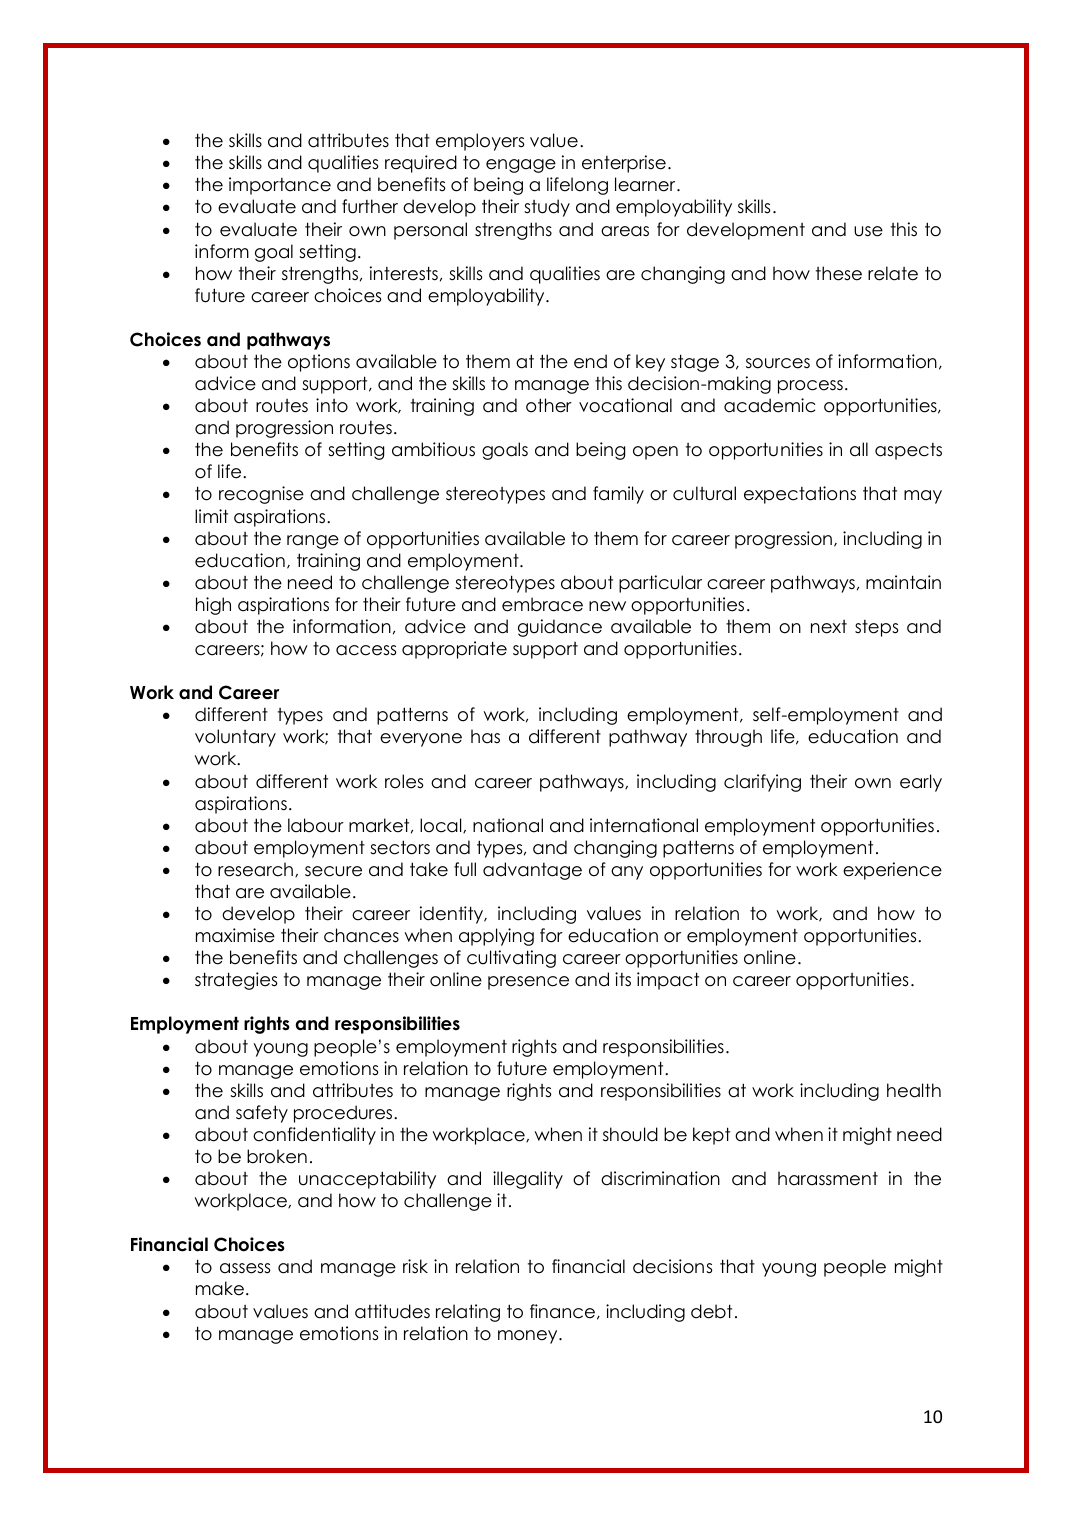 This screenshot has height=1516, width=1072. I want to click on experience, so click(892, 871).
